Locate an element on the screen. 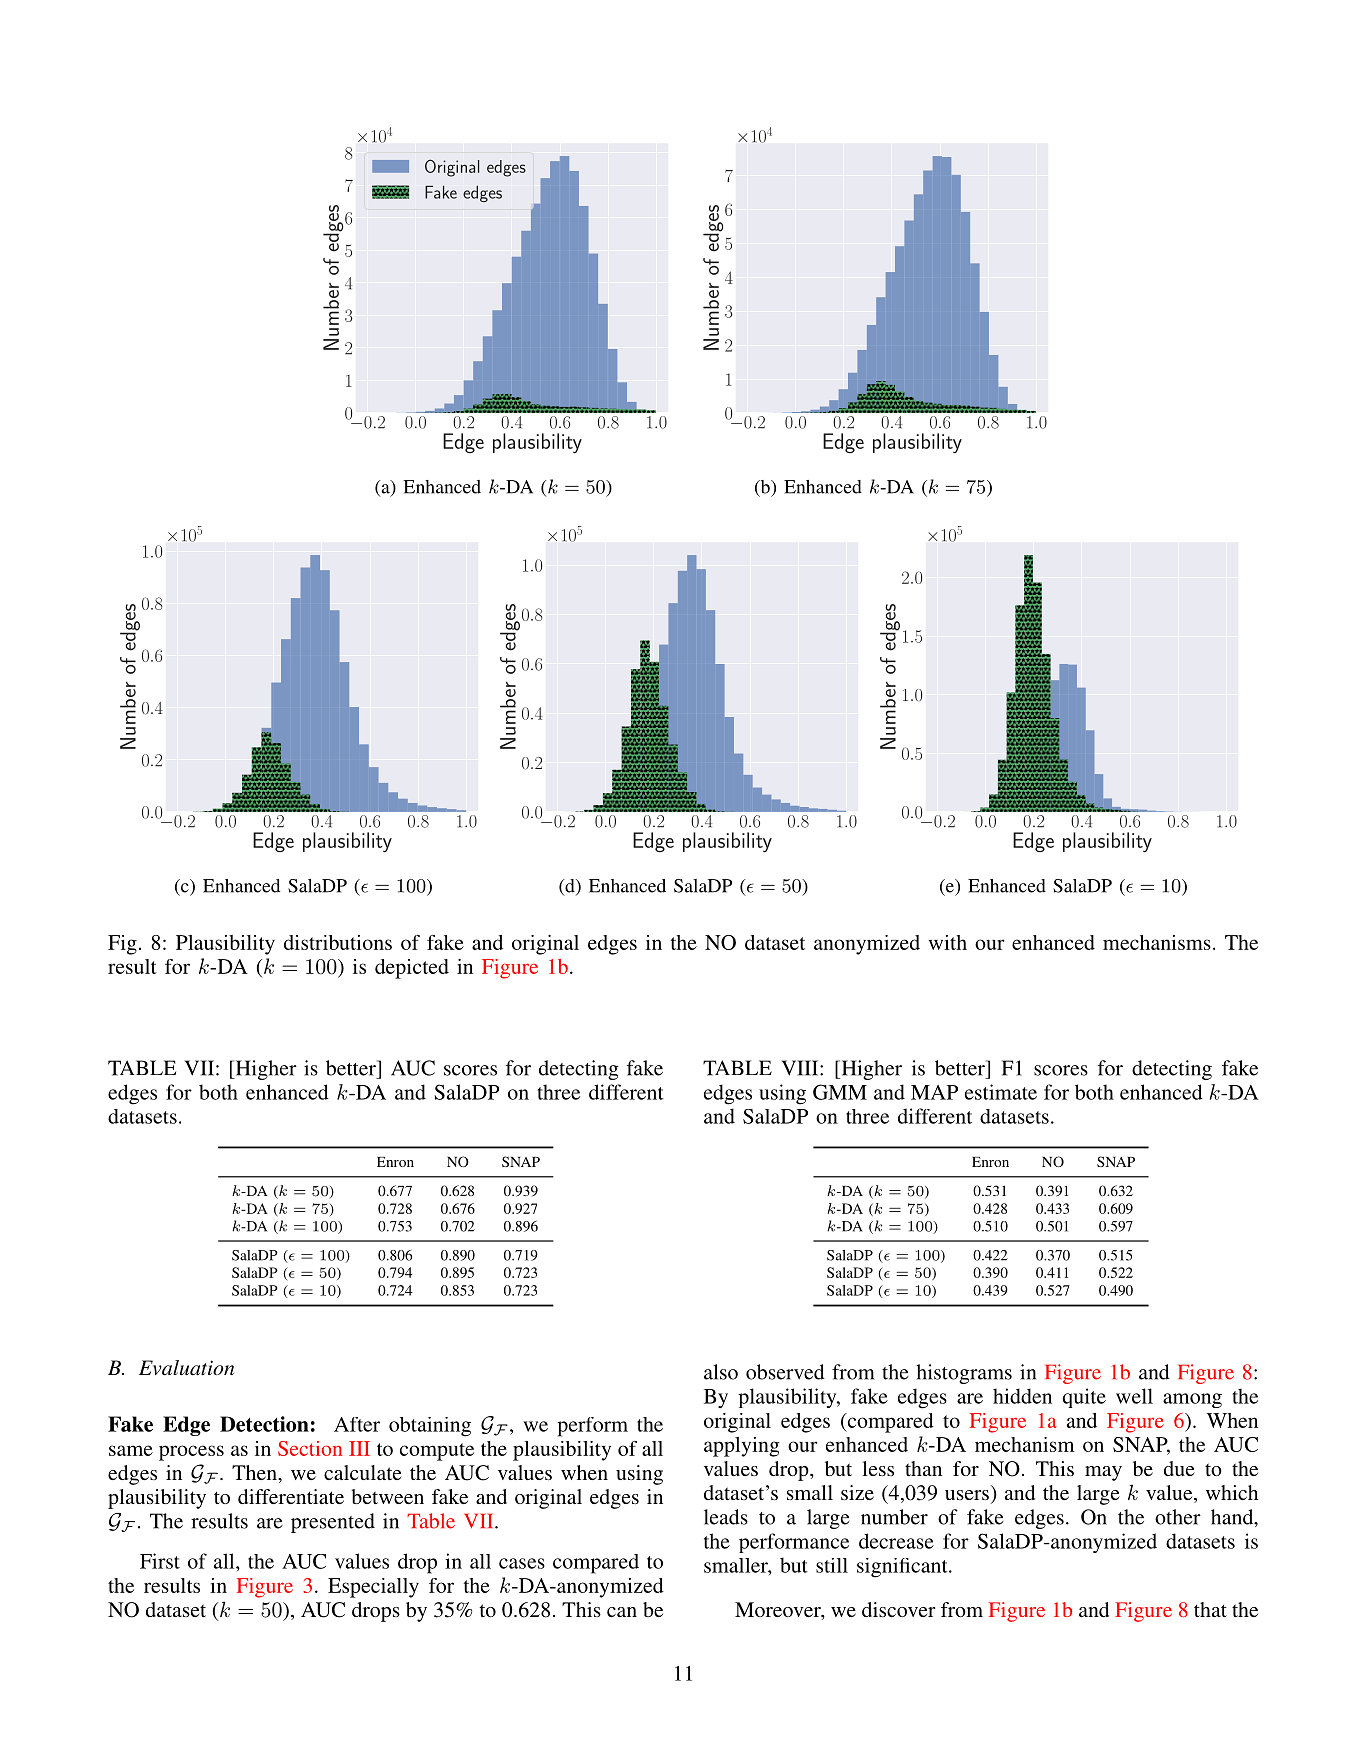 The width and height of the screenshot is (1349, 1746). depicted is located at coordinates (412, 969).
